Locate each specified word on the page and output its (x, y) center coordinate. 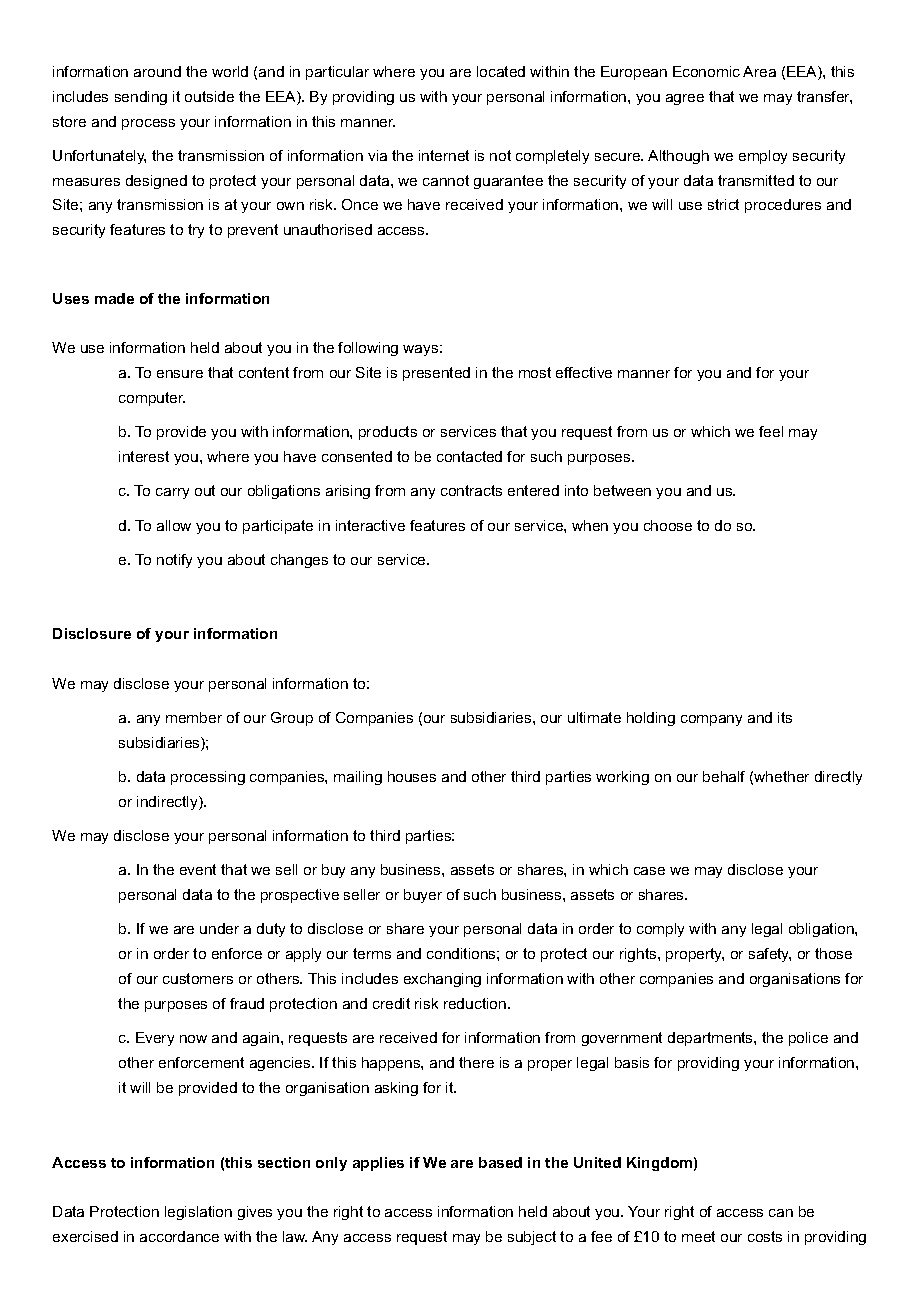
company (711, 720)
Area (759, 71)
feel (771, 431)
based (500, 1162)
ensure (180, 374)
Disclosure (92, 633)
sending (141, 98)
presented (436, 374)
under (219, 928)
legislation (198, 1213)
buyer (423, 896)
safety (770, 955)
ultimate (594, 717)
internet (444, 155)
